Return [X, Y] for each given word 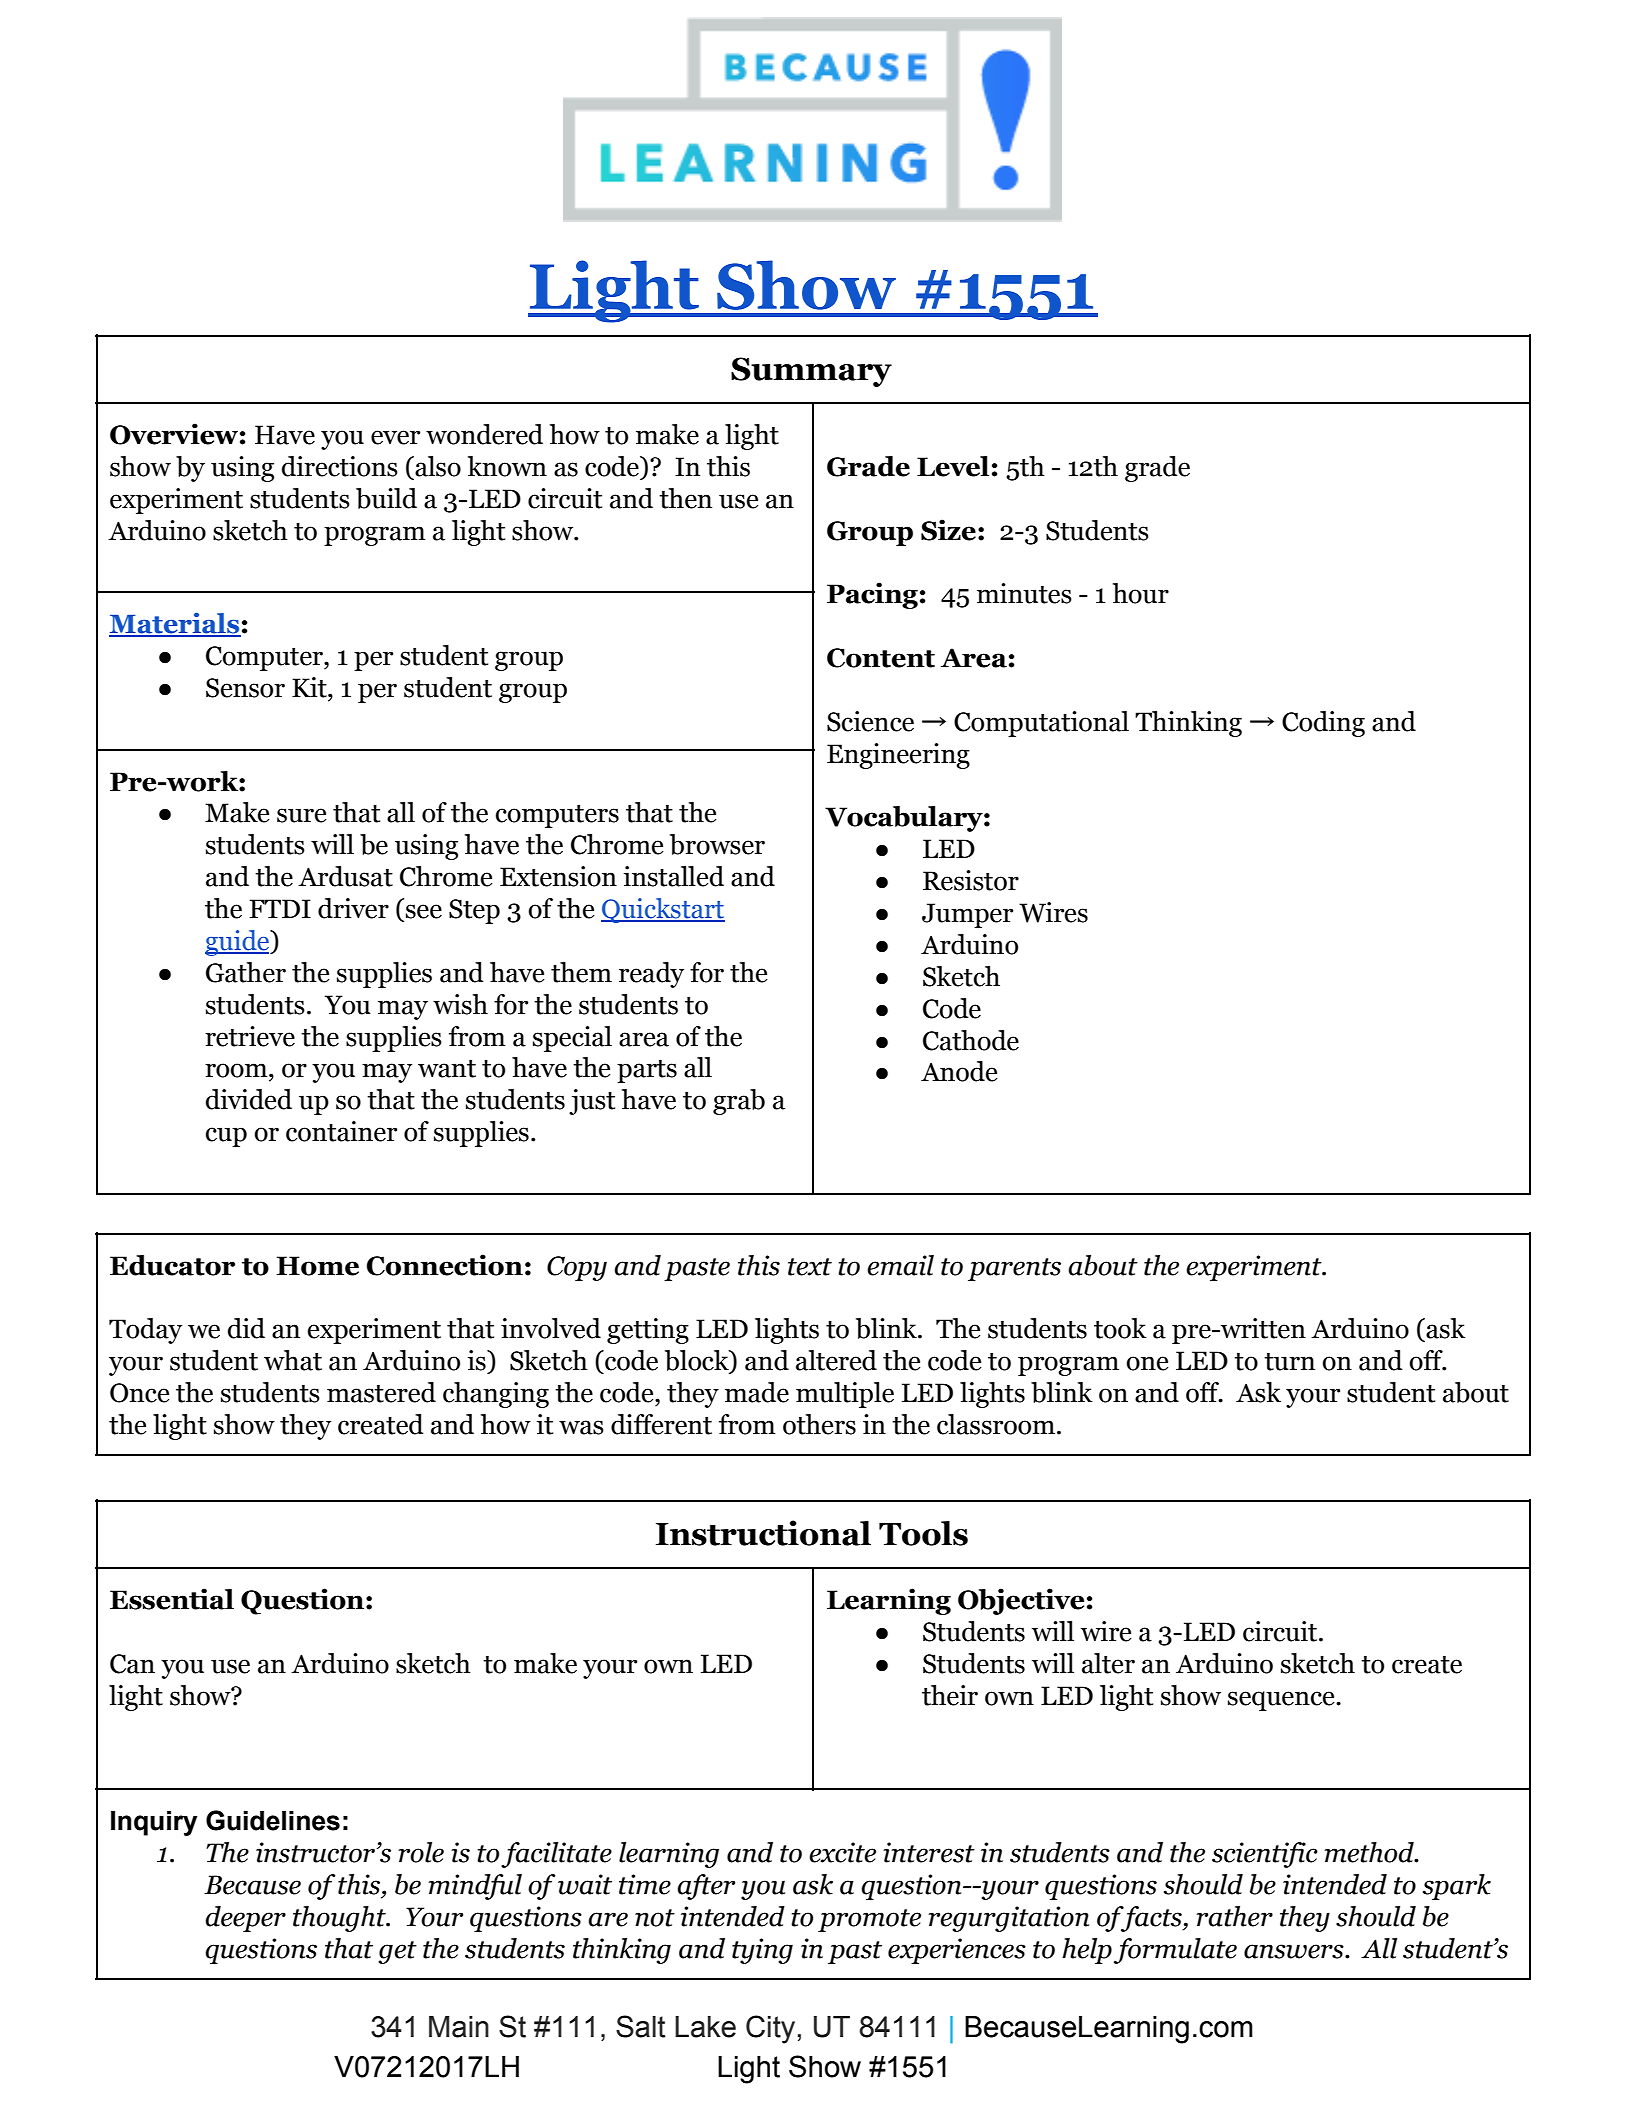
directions [340, 466]
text [810, 1267]
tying [762, 1951]
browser [717, 844]
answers [1295, 1951]
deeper [245, 1919]
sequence [1282, 1701]
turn [1289, 1362]
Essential [172, 1599]
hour [1141, 593]
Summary [811, 372]
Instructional [763, 1533]
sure [302, 815]
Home [318, 1266]
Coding [1323, 724]
